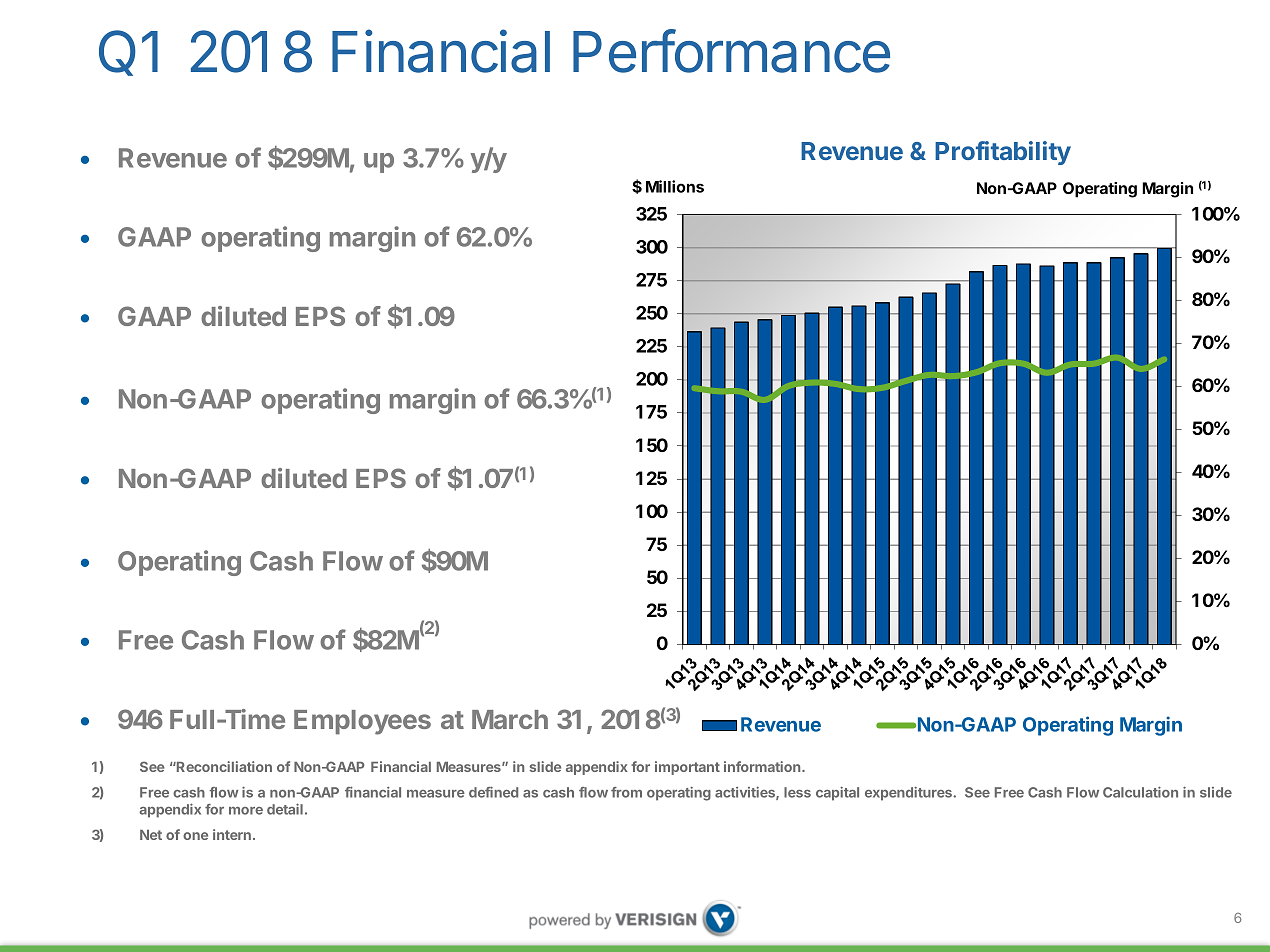 Image resolution: width=1270 pixels, height=952 pixels. What do you see at coordinates (675, 186) in the screenshot?
I see `Millions` at bounding box center [675, 186].
